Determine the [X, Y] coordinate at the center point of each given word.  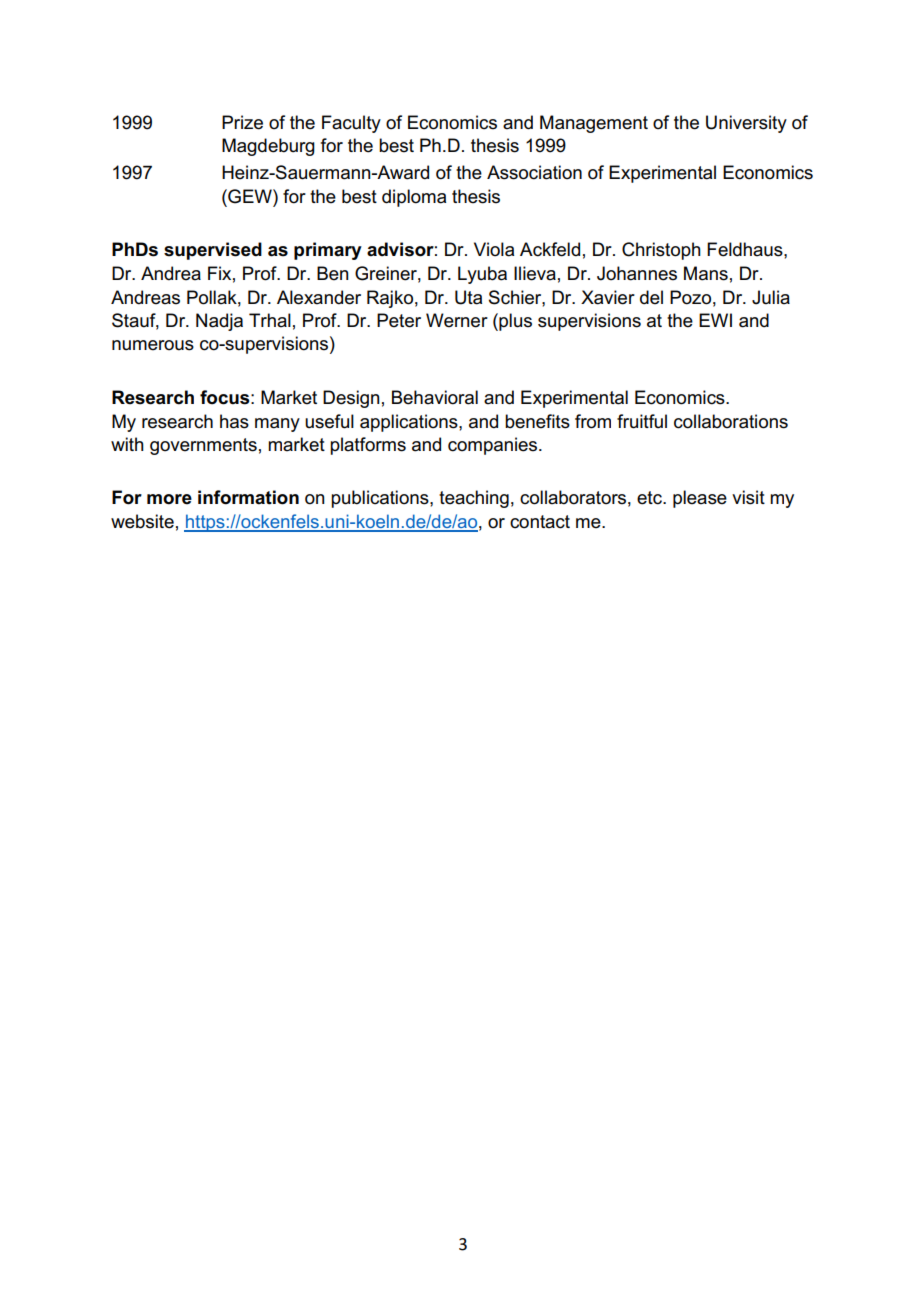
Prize [242, 122]
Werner [457, 320]
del [651, 297]
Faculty [351, 124]
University [746, 124]
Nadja [219, 322]
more [169, 499]
